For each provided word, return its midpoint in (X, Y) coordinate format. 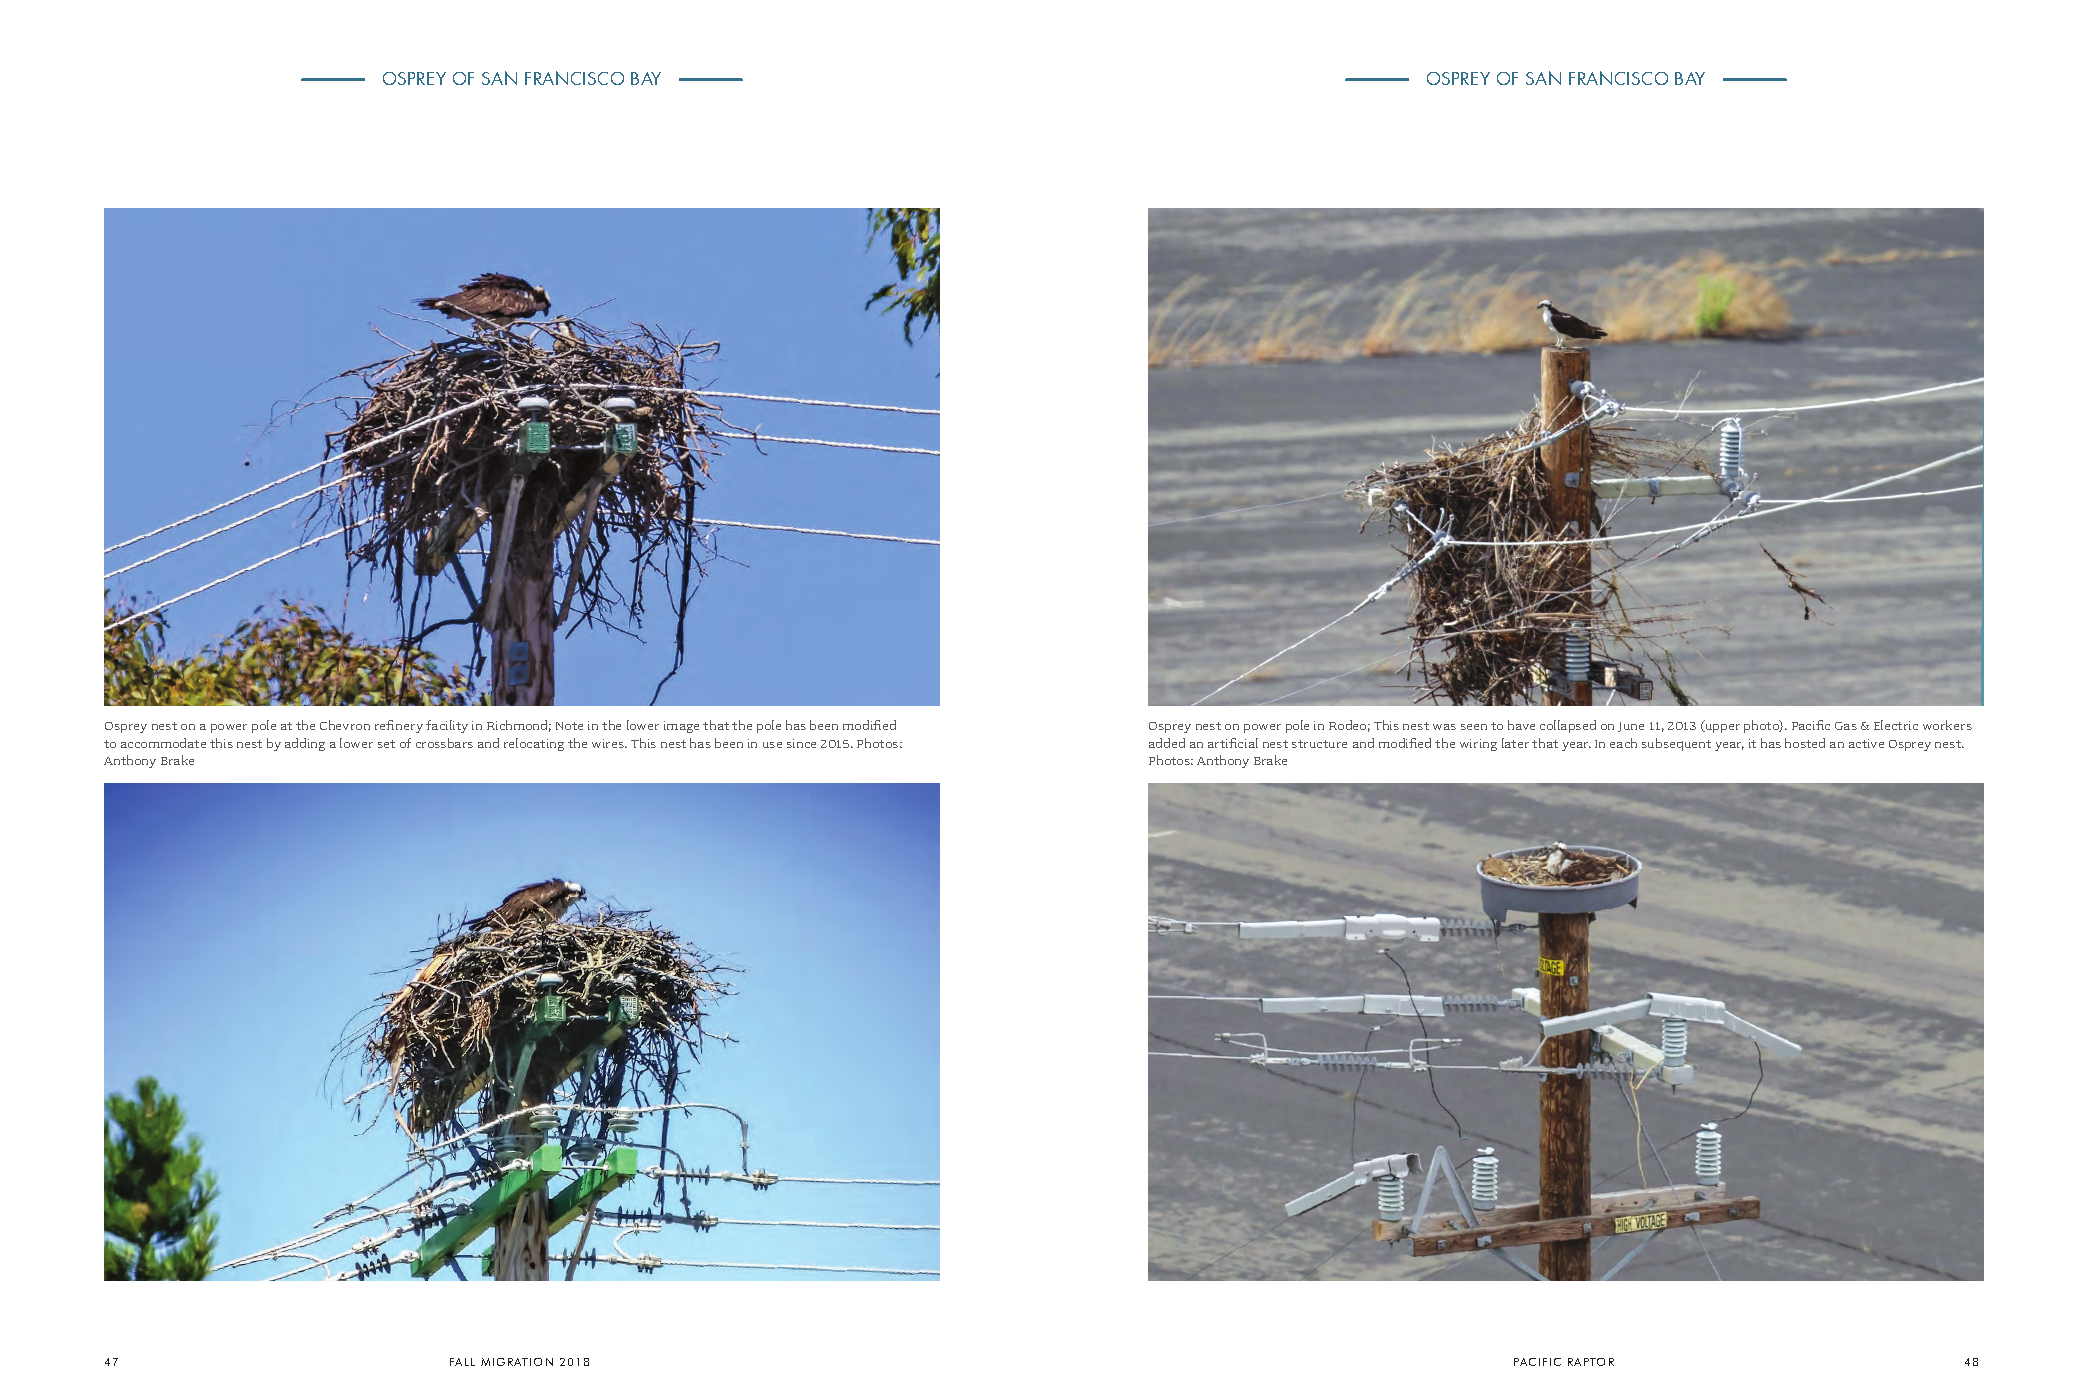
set (386, 744)
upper (1721, 728)
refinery (399, 726)
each (1623, 743)
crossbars (444, 743)
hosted (1805, 743)
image (681, 727)
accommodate (163, 743)
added (1167, 743)
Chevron (345, 725)
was (1444, 727)
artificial (1233, 743)
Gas (1846, 726)
